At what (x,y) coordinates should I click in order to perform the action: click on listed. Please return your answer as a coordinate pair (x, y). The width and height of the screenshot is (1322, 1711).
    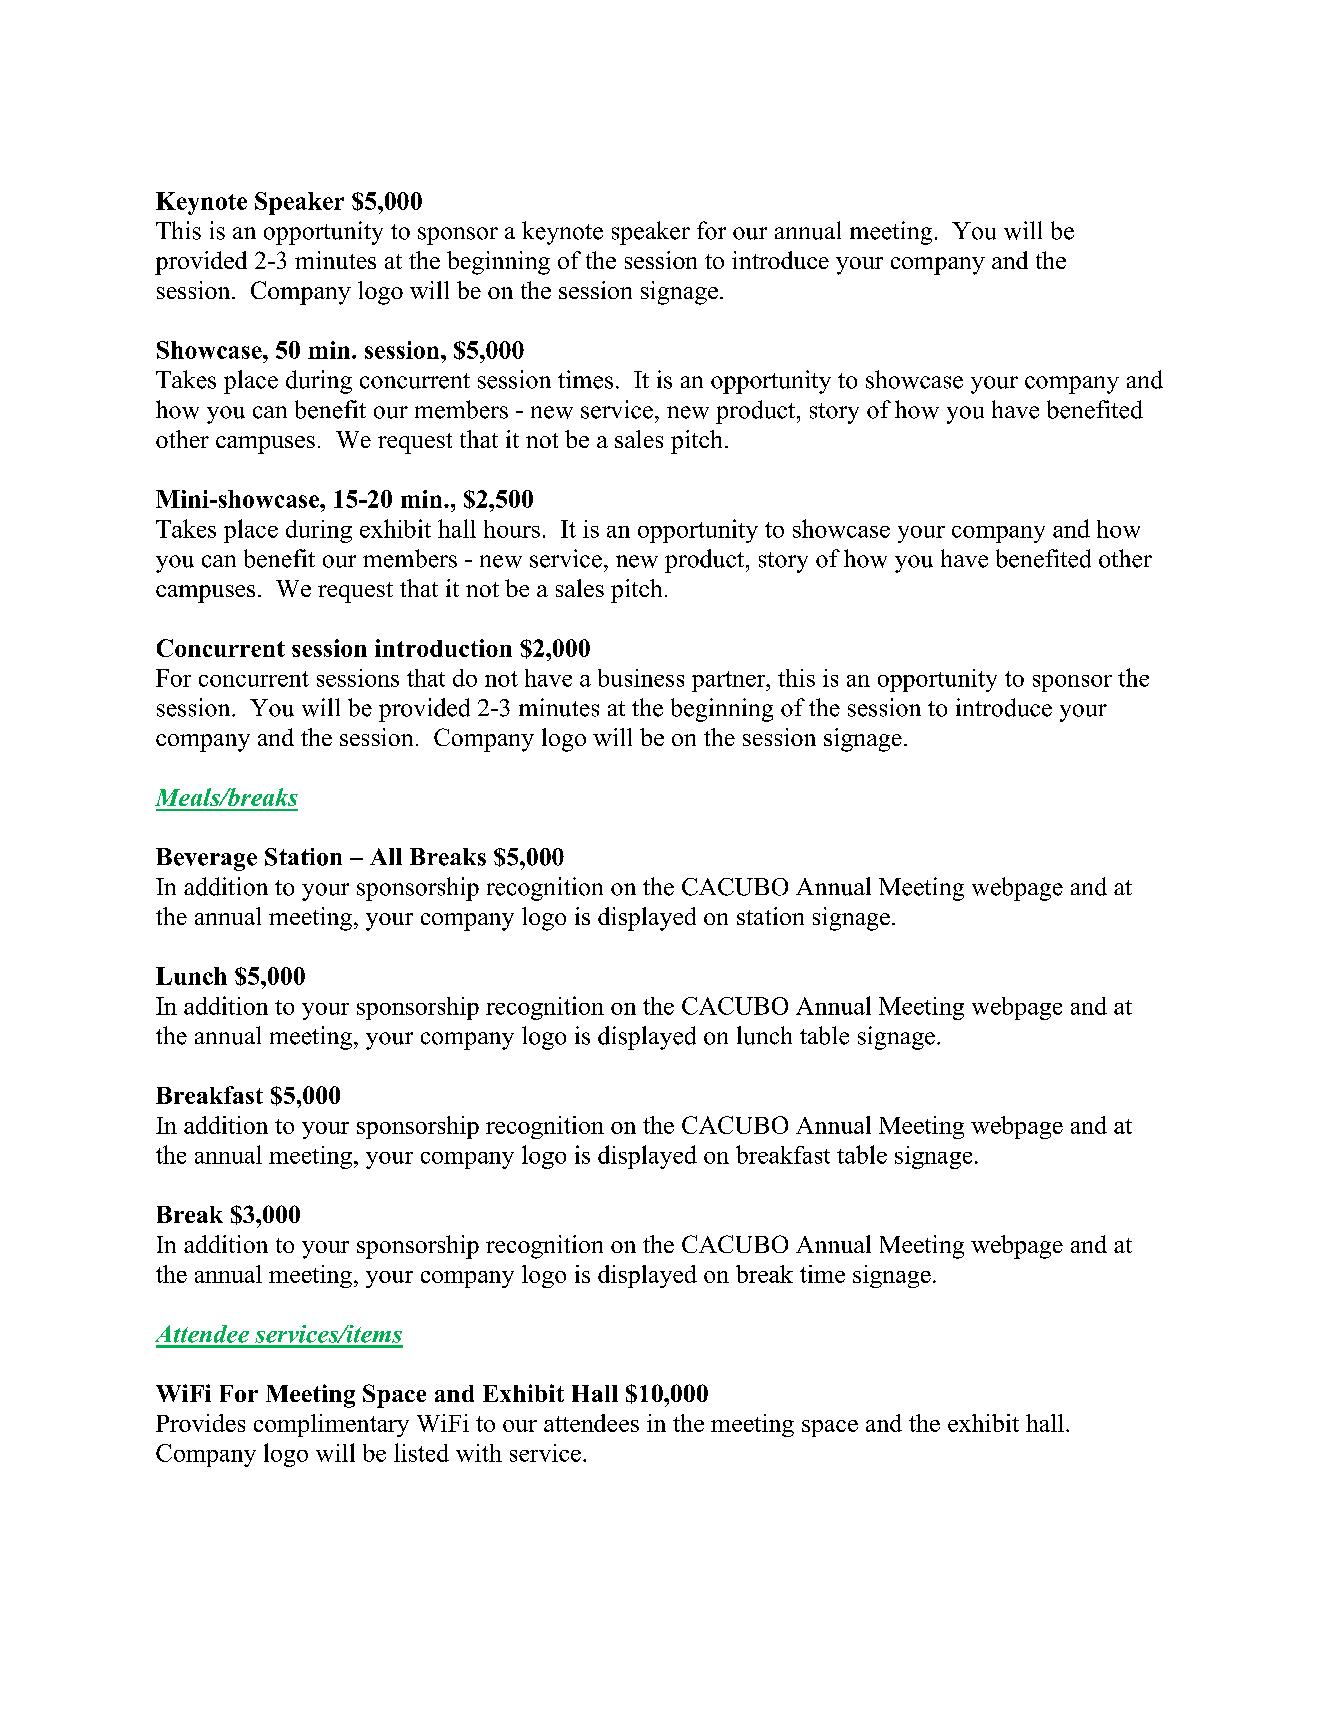
    Looking at the image, I should click on (421, 1452).
